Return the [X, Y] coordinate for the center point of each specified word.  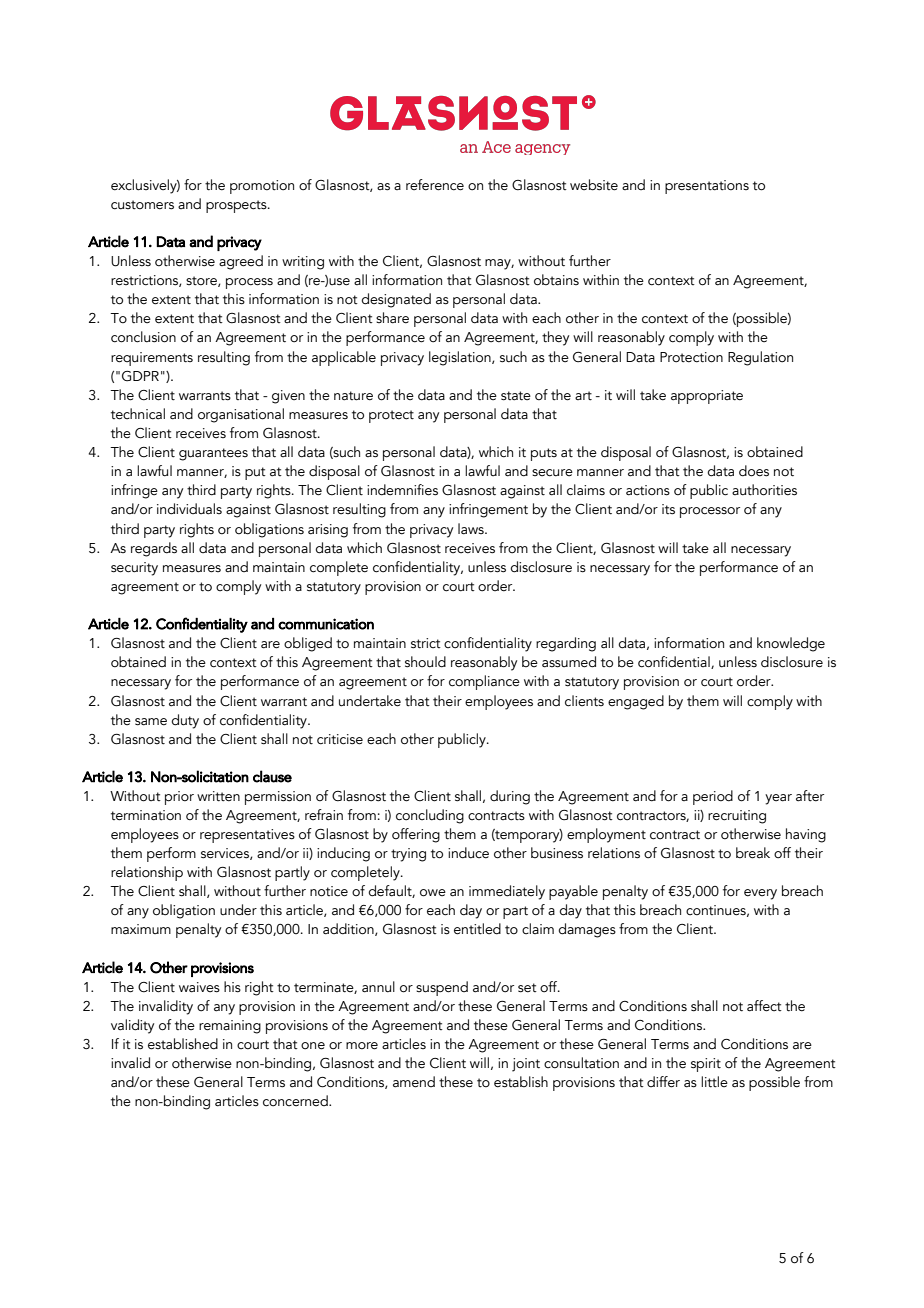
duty [185, 721]
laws [472, 529]
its [668, 509]
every [760, 894]
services [226, 854]
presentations [707, 187]
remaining [230, 1027]
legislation [461, 358]
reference [435, 185]
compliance [484, 682]
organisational [241, 415]
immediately [507, 892]
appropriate [707, 397]
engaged [636, 702]
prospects [237, 206]
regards [154, 549]
